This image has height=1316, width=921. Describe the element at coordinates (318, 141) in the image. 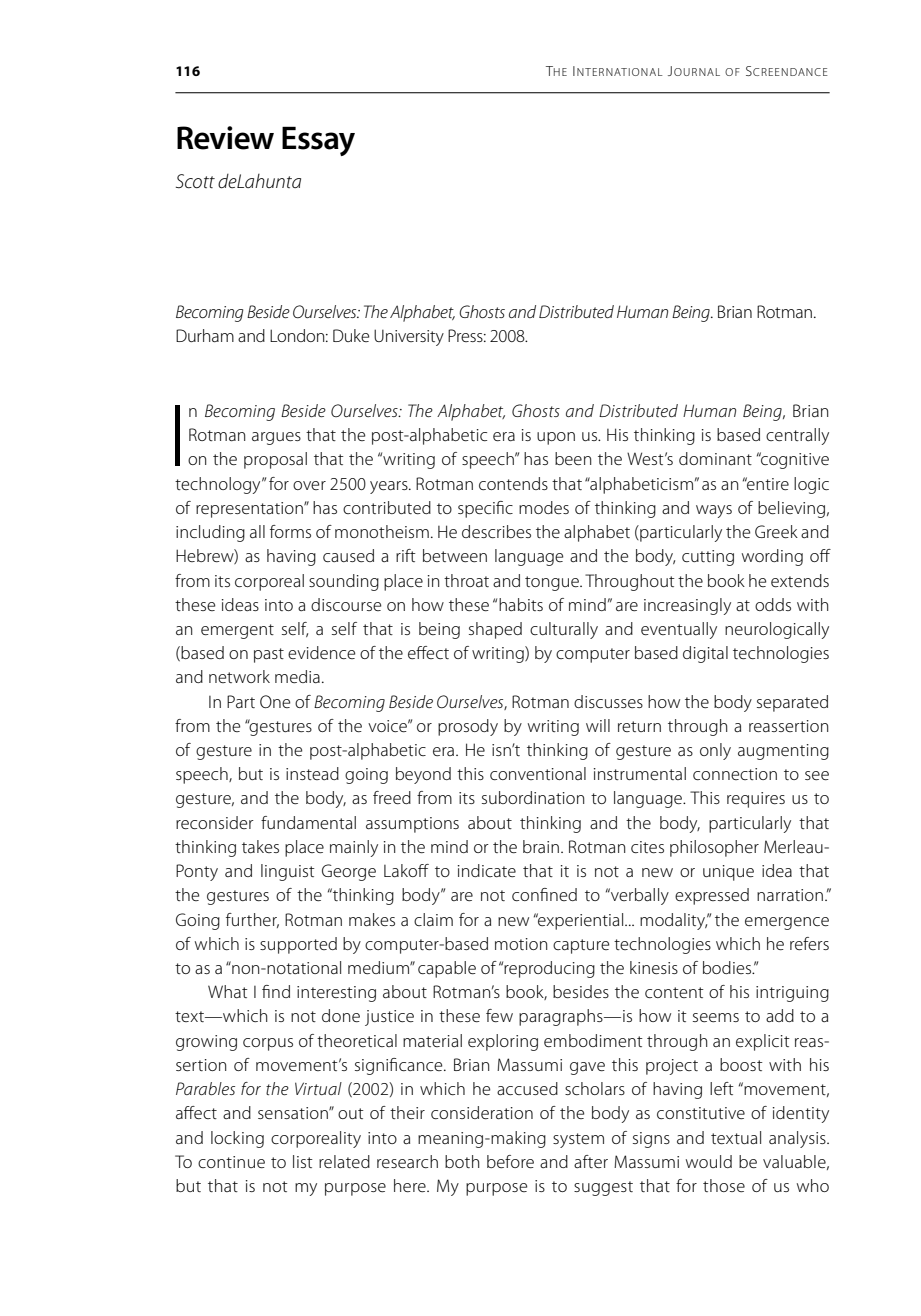

I see `Essay` at that location.
